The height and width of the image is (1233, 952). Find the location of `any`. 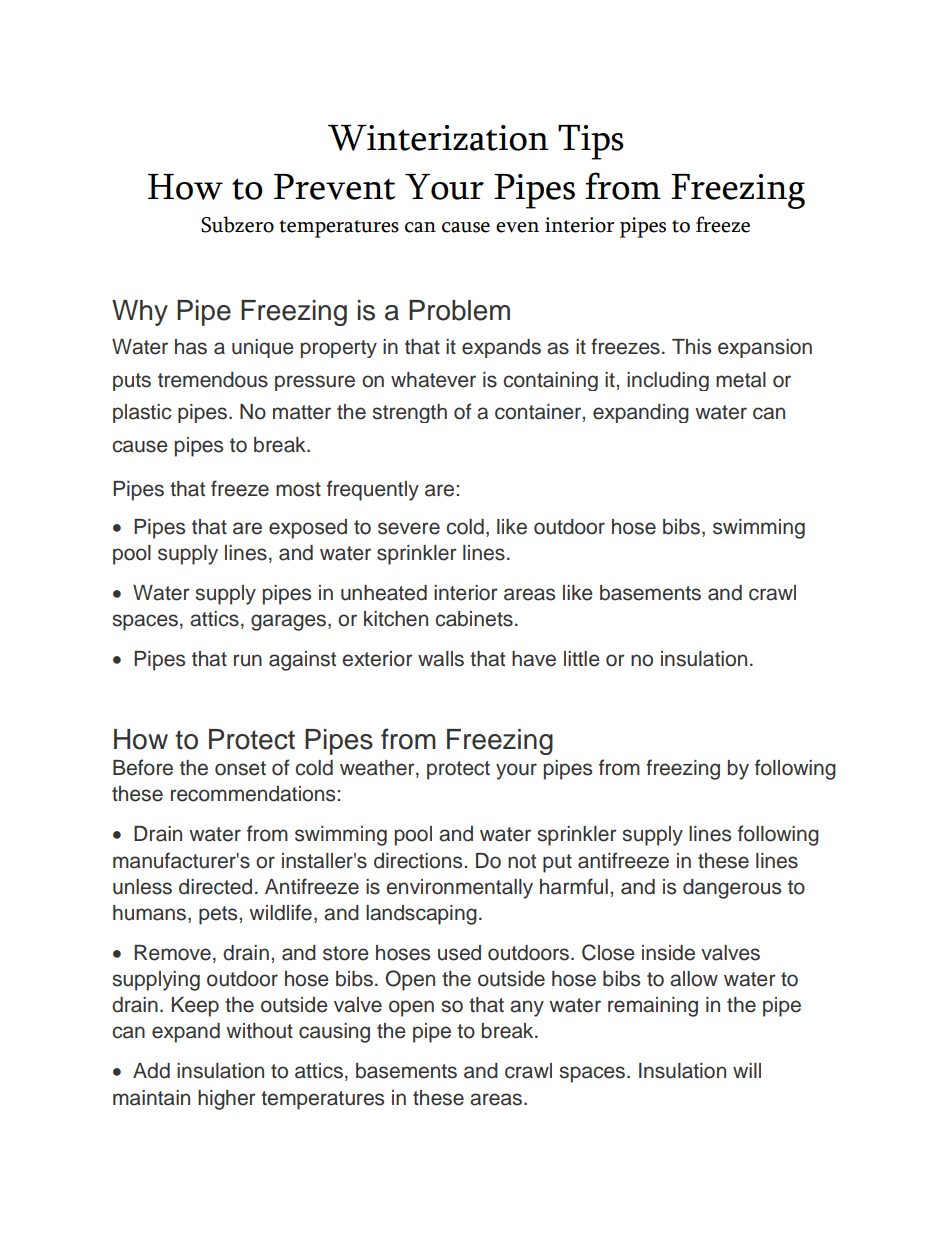

any is located at coordinates (527, 1008).
